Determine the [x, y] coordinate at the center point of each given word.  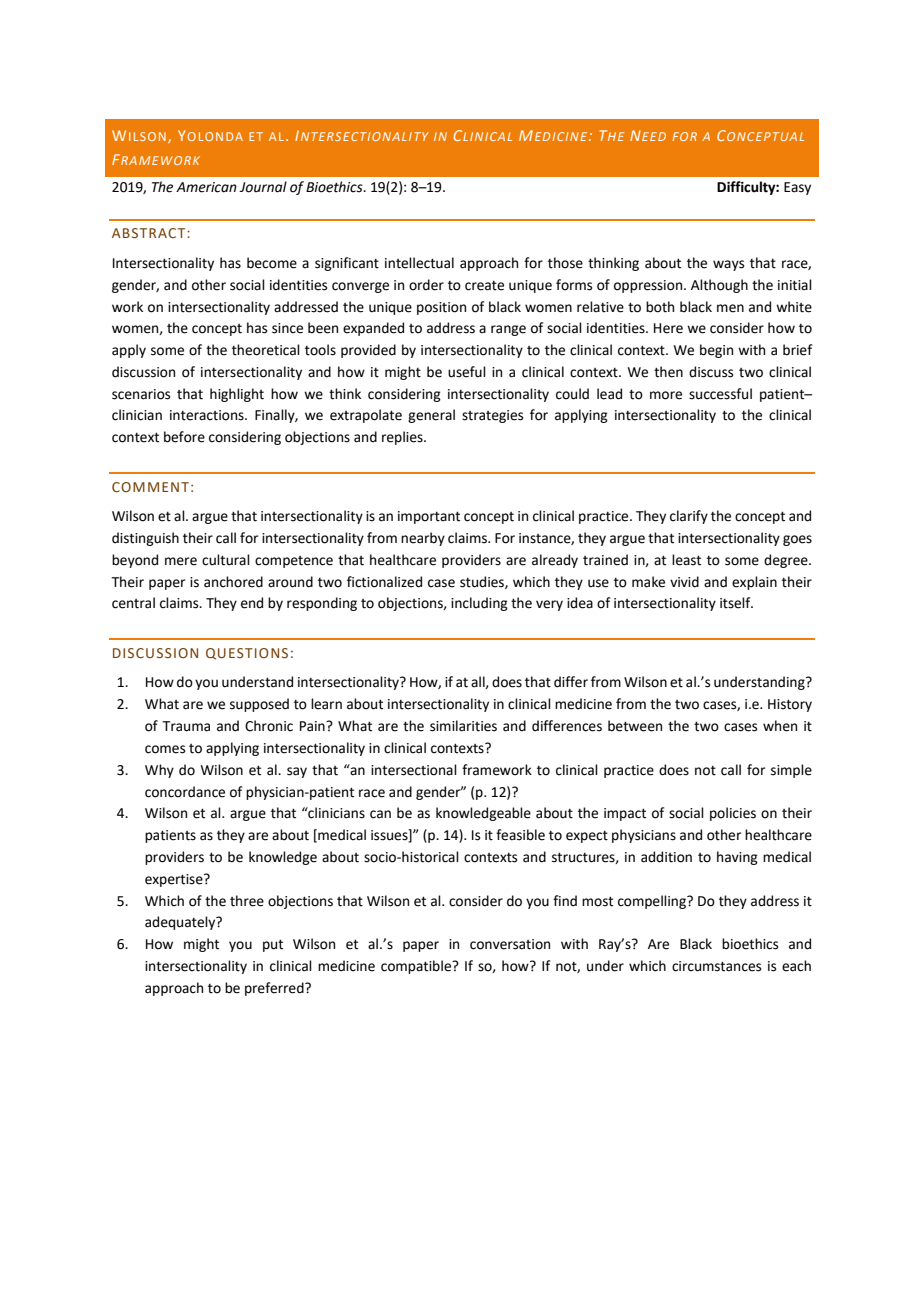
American [206, 187]
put [273, 945]
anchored [233, 582]
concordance [185, 792]
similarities [463, 726]
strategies [492, 416]
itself [736, 603]
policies [733, 814]
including [479, 604]
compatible [417, 967]
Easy [797, 188]
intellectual [419, 263]
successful [720, 394]
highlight [237, 395]
